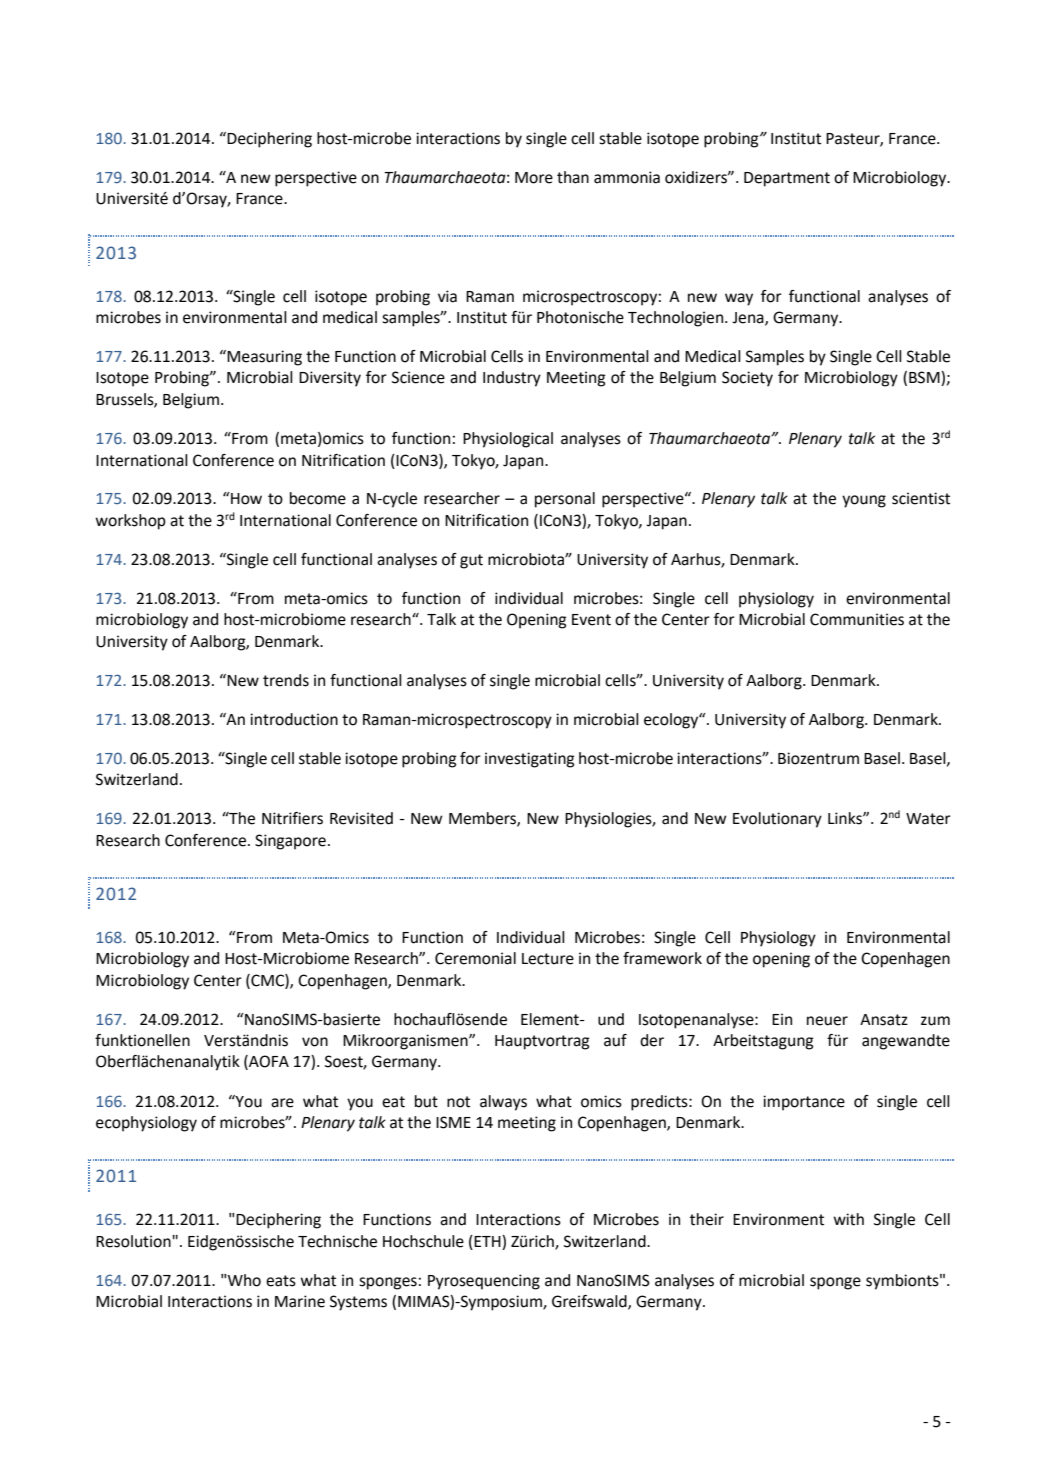 The width and height of the screenshot is (1045, 1478). What do you see at coordinates (548, 959) in the screenshot?
I see `Lecture` at bounding box center [548, 959].
